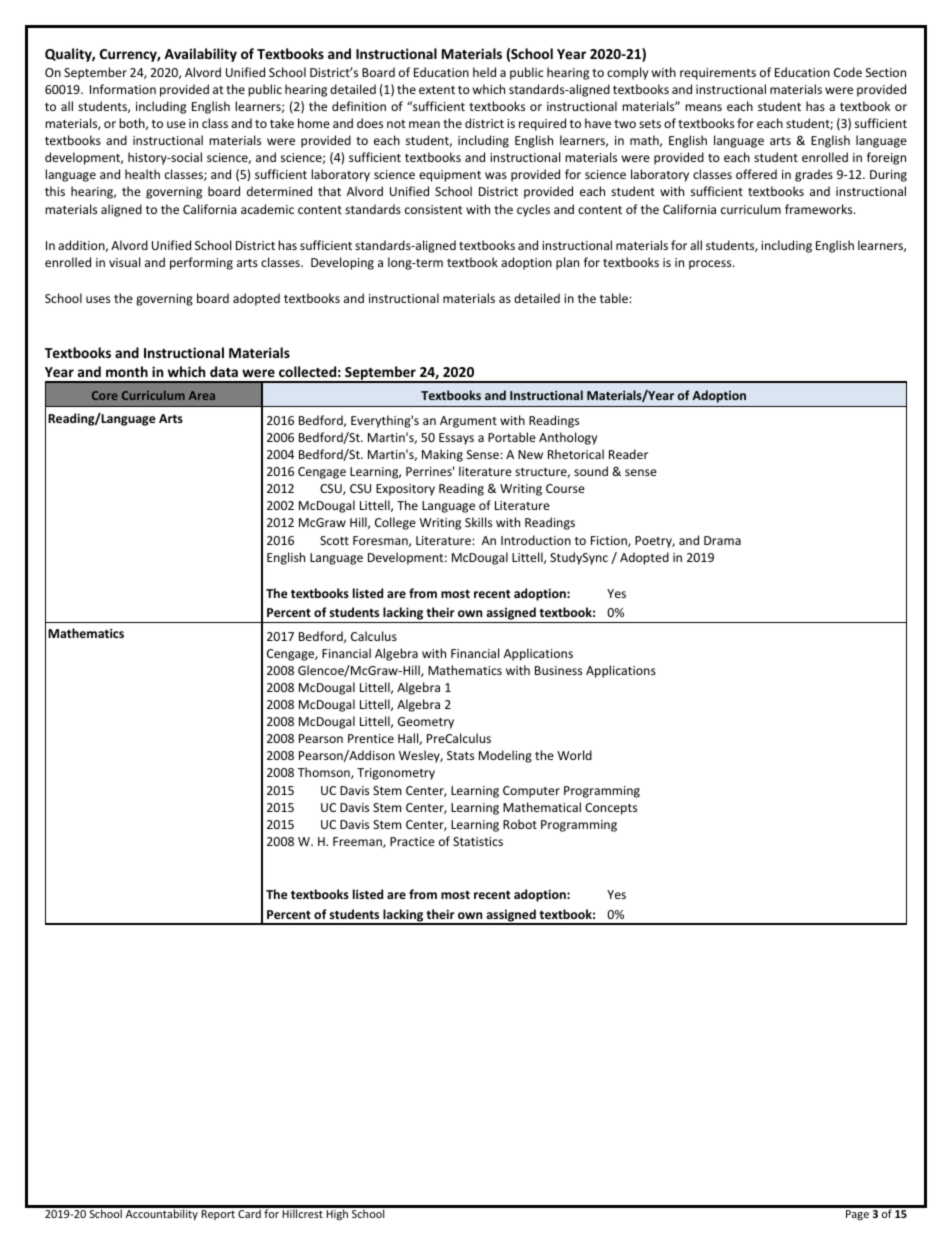 Image resolution: width=952 pixels, height=1233 pixels. What do you see at coordinates (848, 72) in the image?
I see `Code` at bounding box center [848, 72].
